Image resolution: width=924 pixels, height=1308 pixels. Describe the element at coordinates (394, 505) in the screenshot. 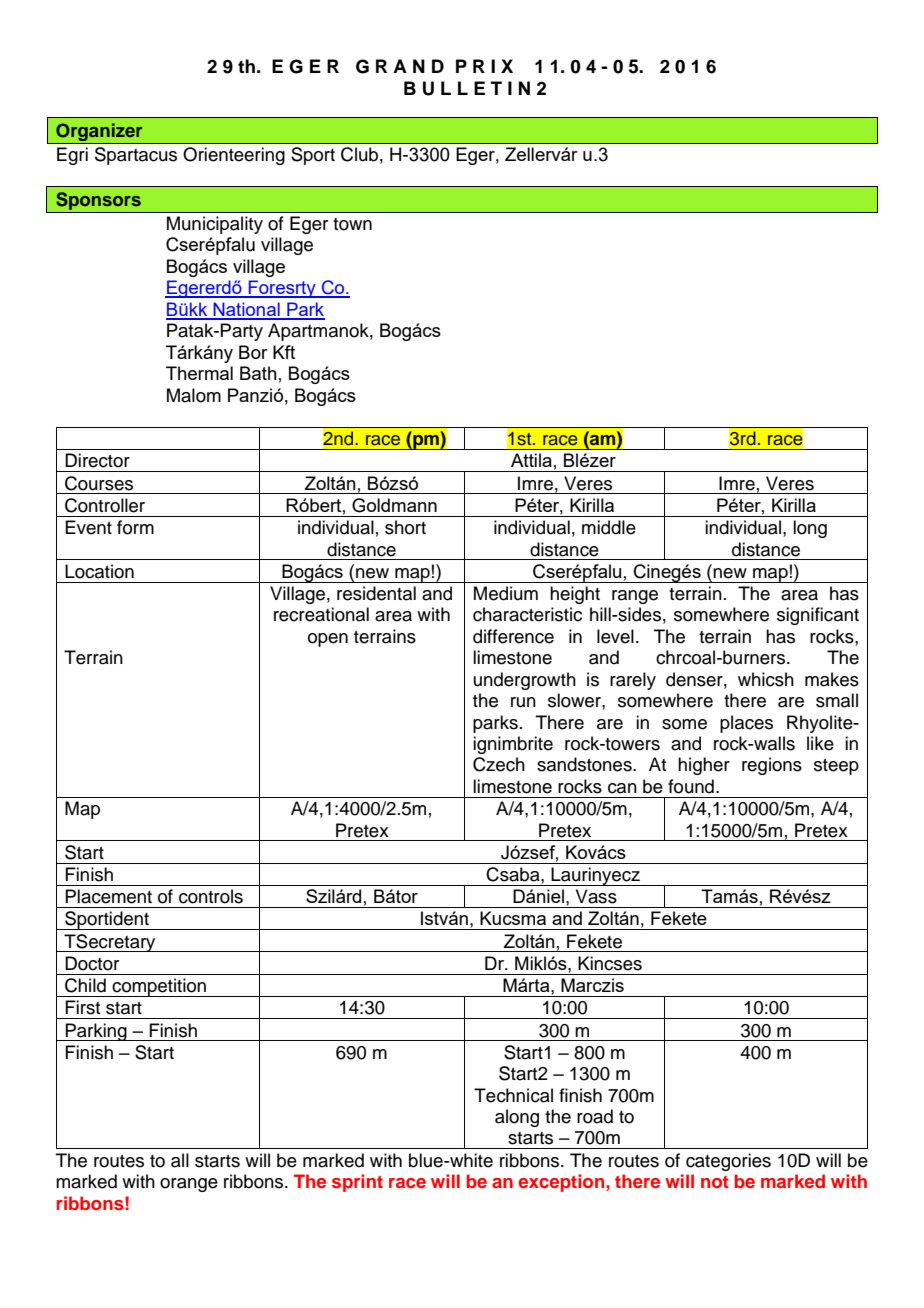

I see `Goldmann` at that location.
